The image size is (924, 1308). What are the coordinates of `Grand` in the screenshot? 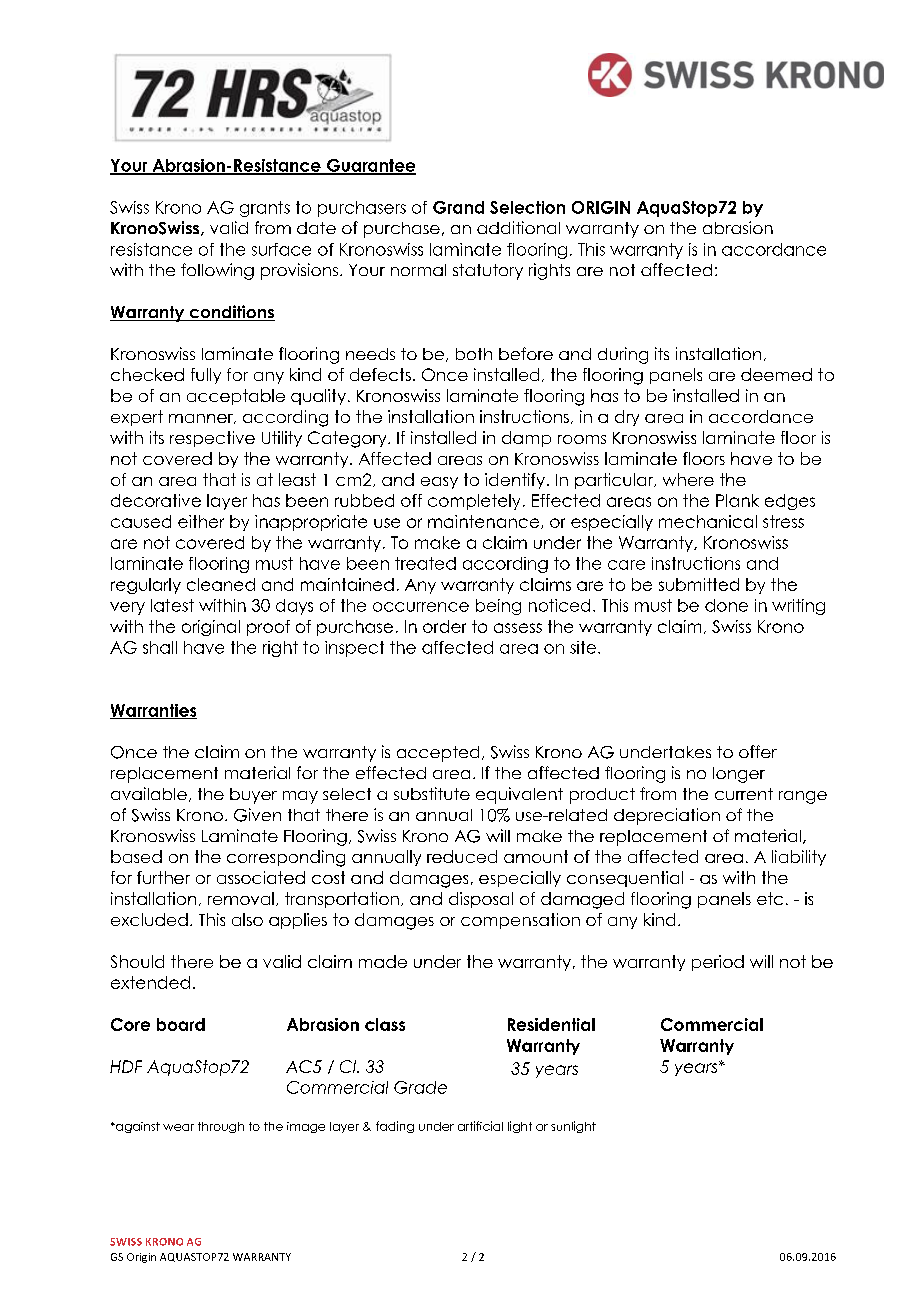 It's located at (458, 207).
